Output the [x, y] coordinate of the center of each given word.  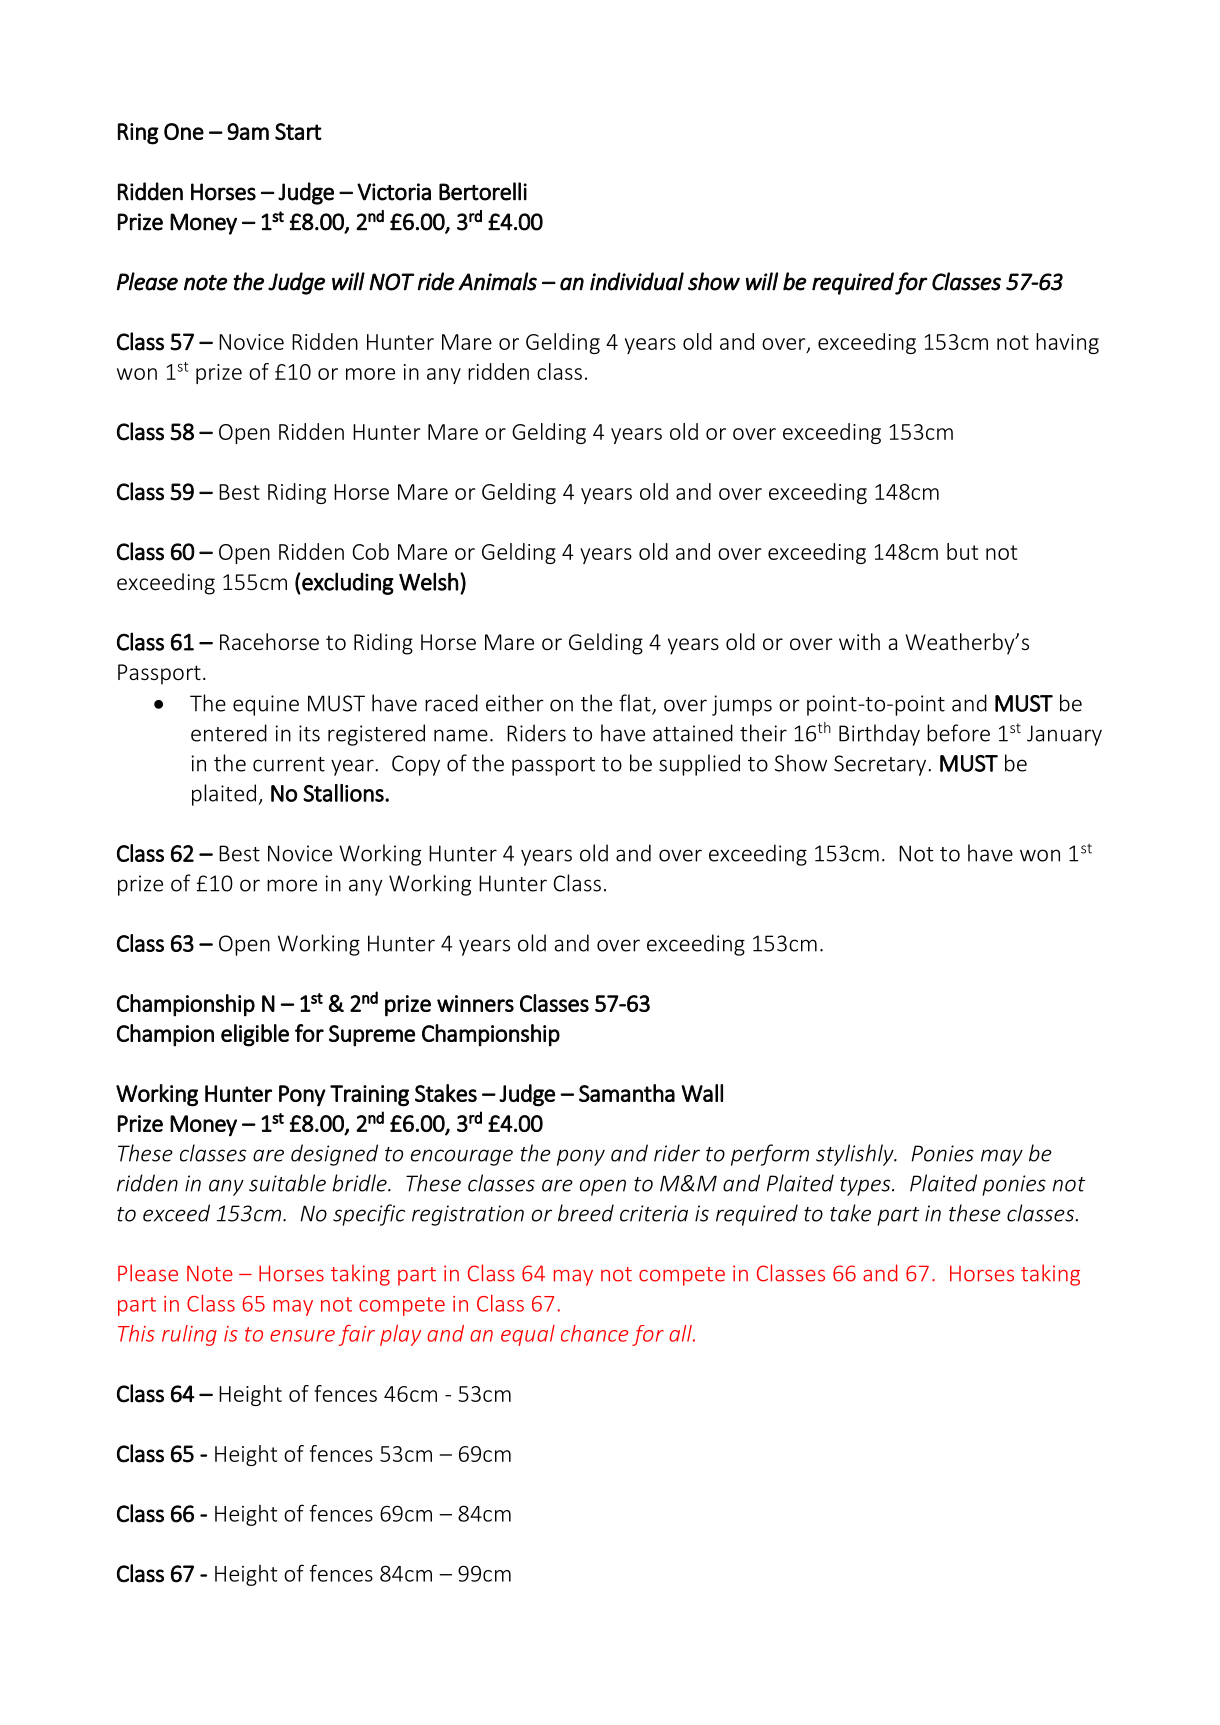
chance [594, 1333]
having [1067, 343]
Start [298, 131]
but [962, 551]
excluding [347, 583]
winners [475, 1003]
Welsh [428, 581]
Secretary [881, 765]
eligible [255, 1035]
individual [637, 281]
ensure [302, 1336]
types [866, 1186]
